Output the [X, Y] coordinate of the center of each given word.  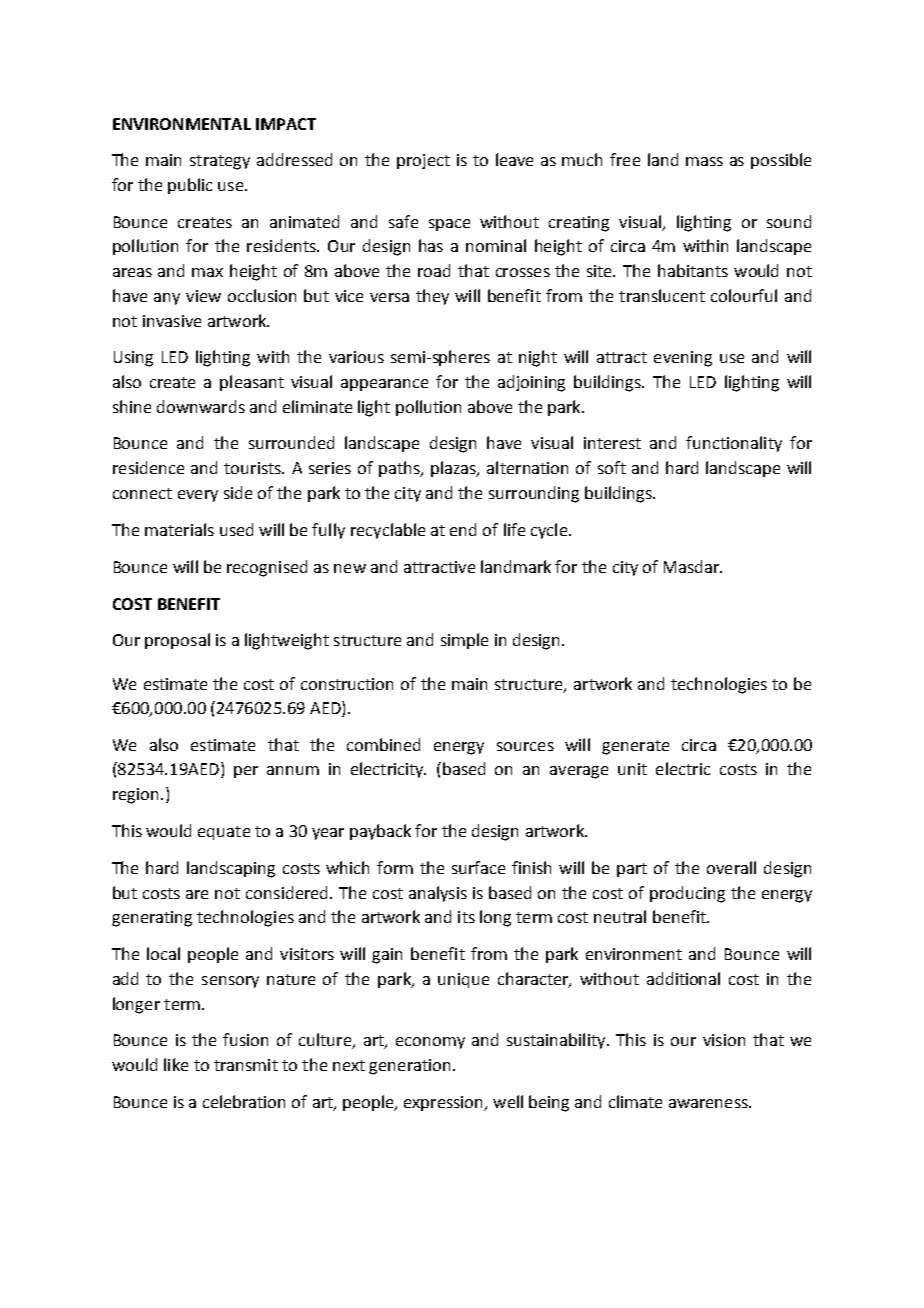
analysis [438, 894]
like [176, 1064]
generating [152, 919]
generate [635, 747]
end [463, 529]
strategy [220, 162]
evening [683, 359]
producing [687, 894]
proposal [177, 641]
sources [525, 746]
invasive [172, 321]
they [432, 297]
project [423, 161]
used [236, 529]
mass [704, 161]
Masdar [693, 566]
